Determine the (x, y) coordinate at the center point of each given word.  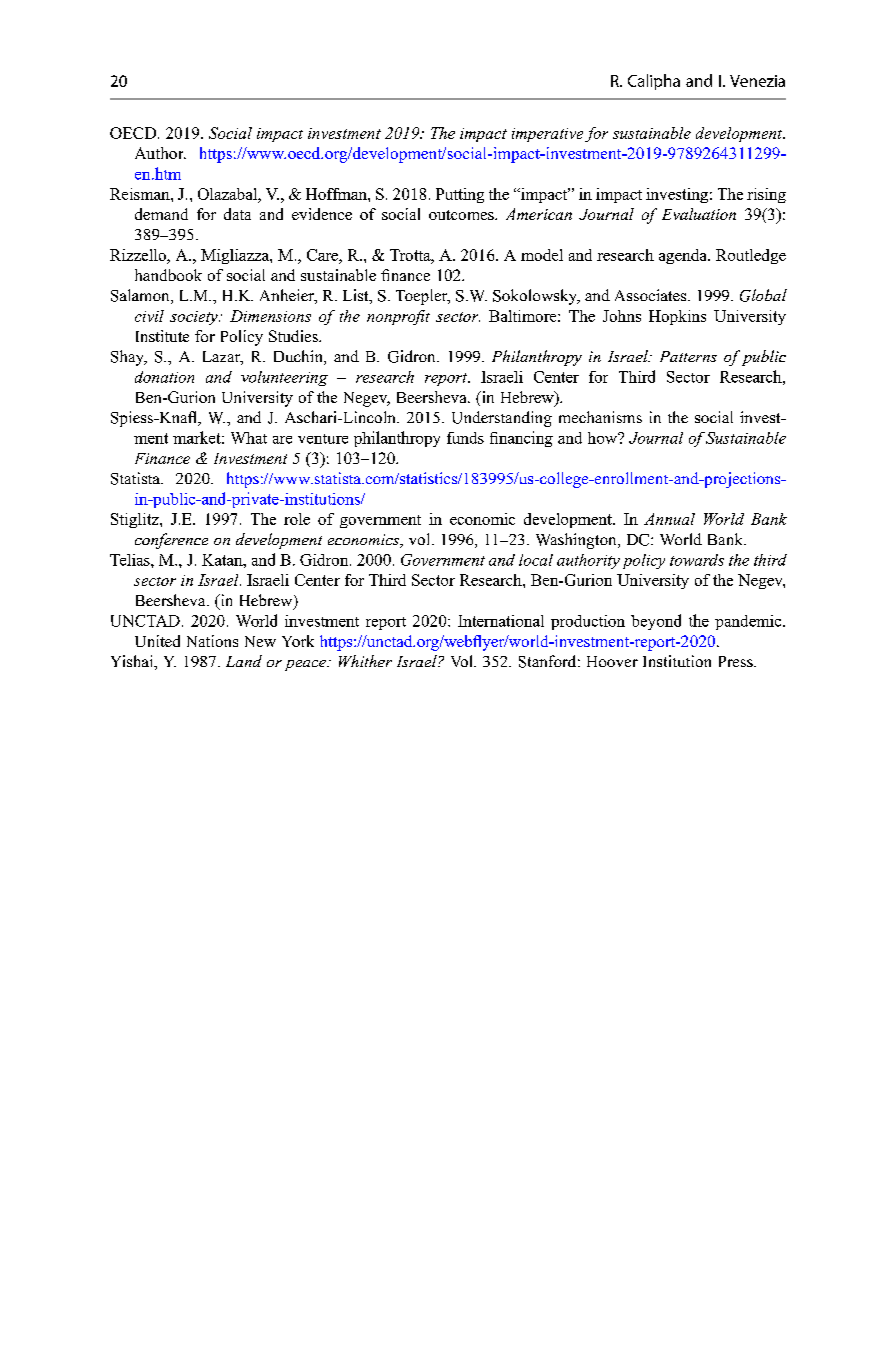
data (237, 214)
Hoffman (337, 194)
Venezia (757, 81)
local (536, 560)
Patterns (688, 356)
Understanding (502, 419)
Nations (212, 641)
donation (164, 377)
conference (171, 541)
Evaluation (699, 214)
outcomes (462, 215)
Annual (669, 519)
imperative (547, 135)
